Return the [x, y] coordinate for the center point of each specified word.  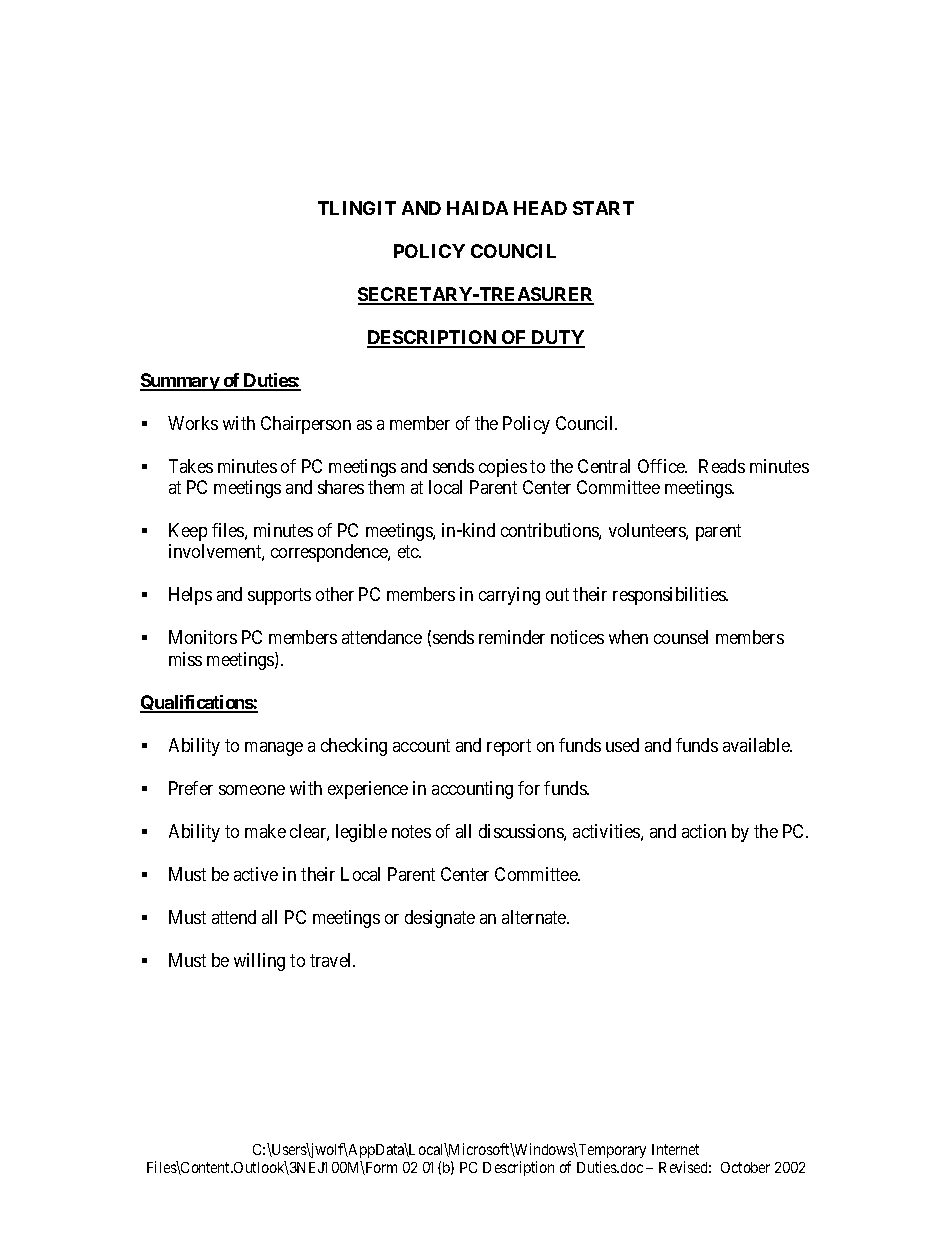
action [704, 831]
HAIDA [477, 208]
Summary [180, 382]
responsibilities [670, 596]
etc [409, 552]
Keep [188, 532]
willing [259, 962]
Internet [675, 1149]
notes [411, 831]
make [265, 831]
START [603, 208]
